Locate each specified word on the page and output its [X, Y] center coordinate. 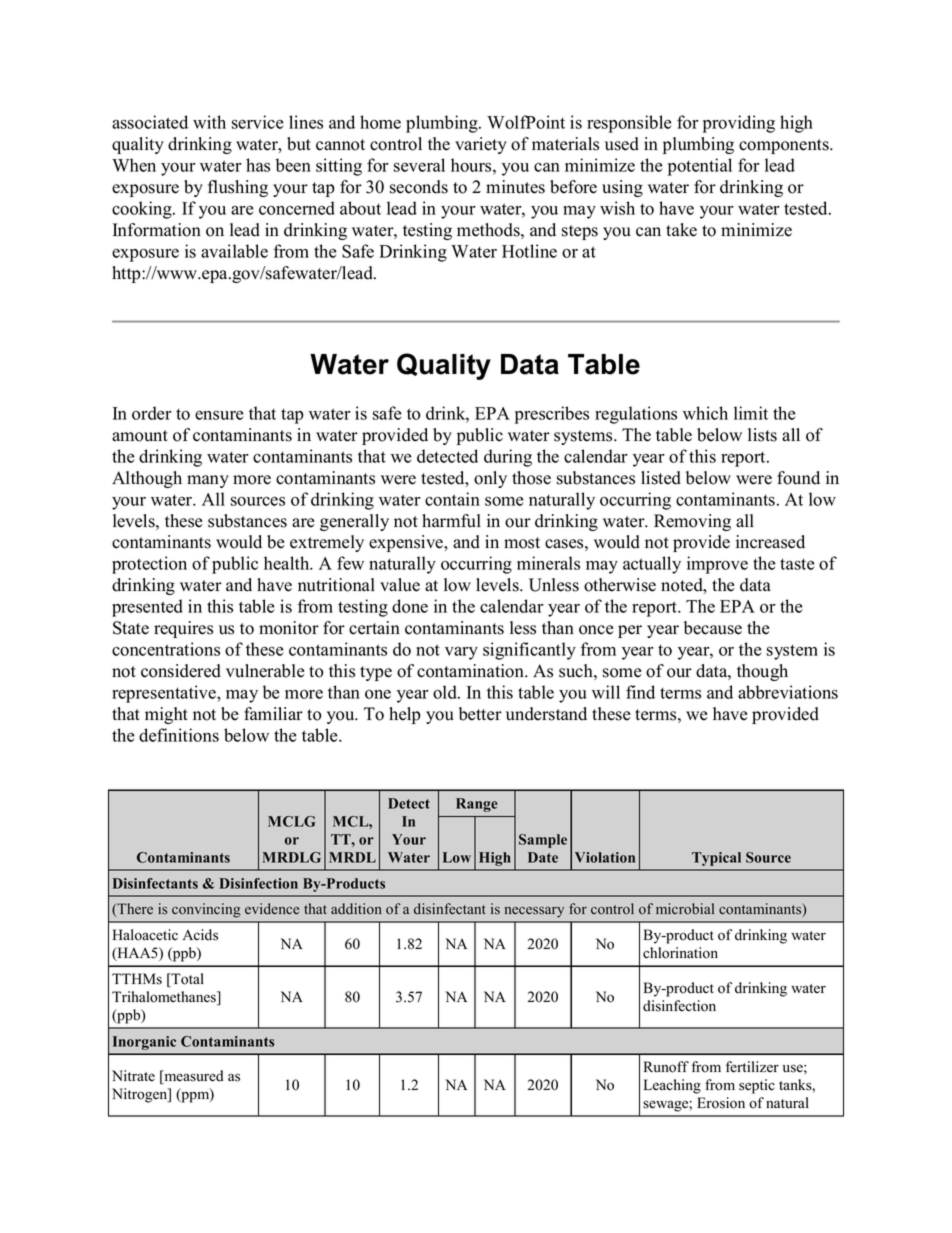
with [209, 122]
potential [700, 167]
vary [461, 653]
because [713, 628]
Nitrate [133, 1076]
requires [183, 629]
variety [481, 145]
